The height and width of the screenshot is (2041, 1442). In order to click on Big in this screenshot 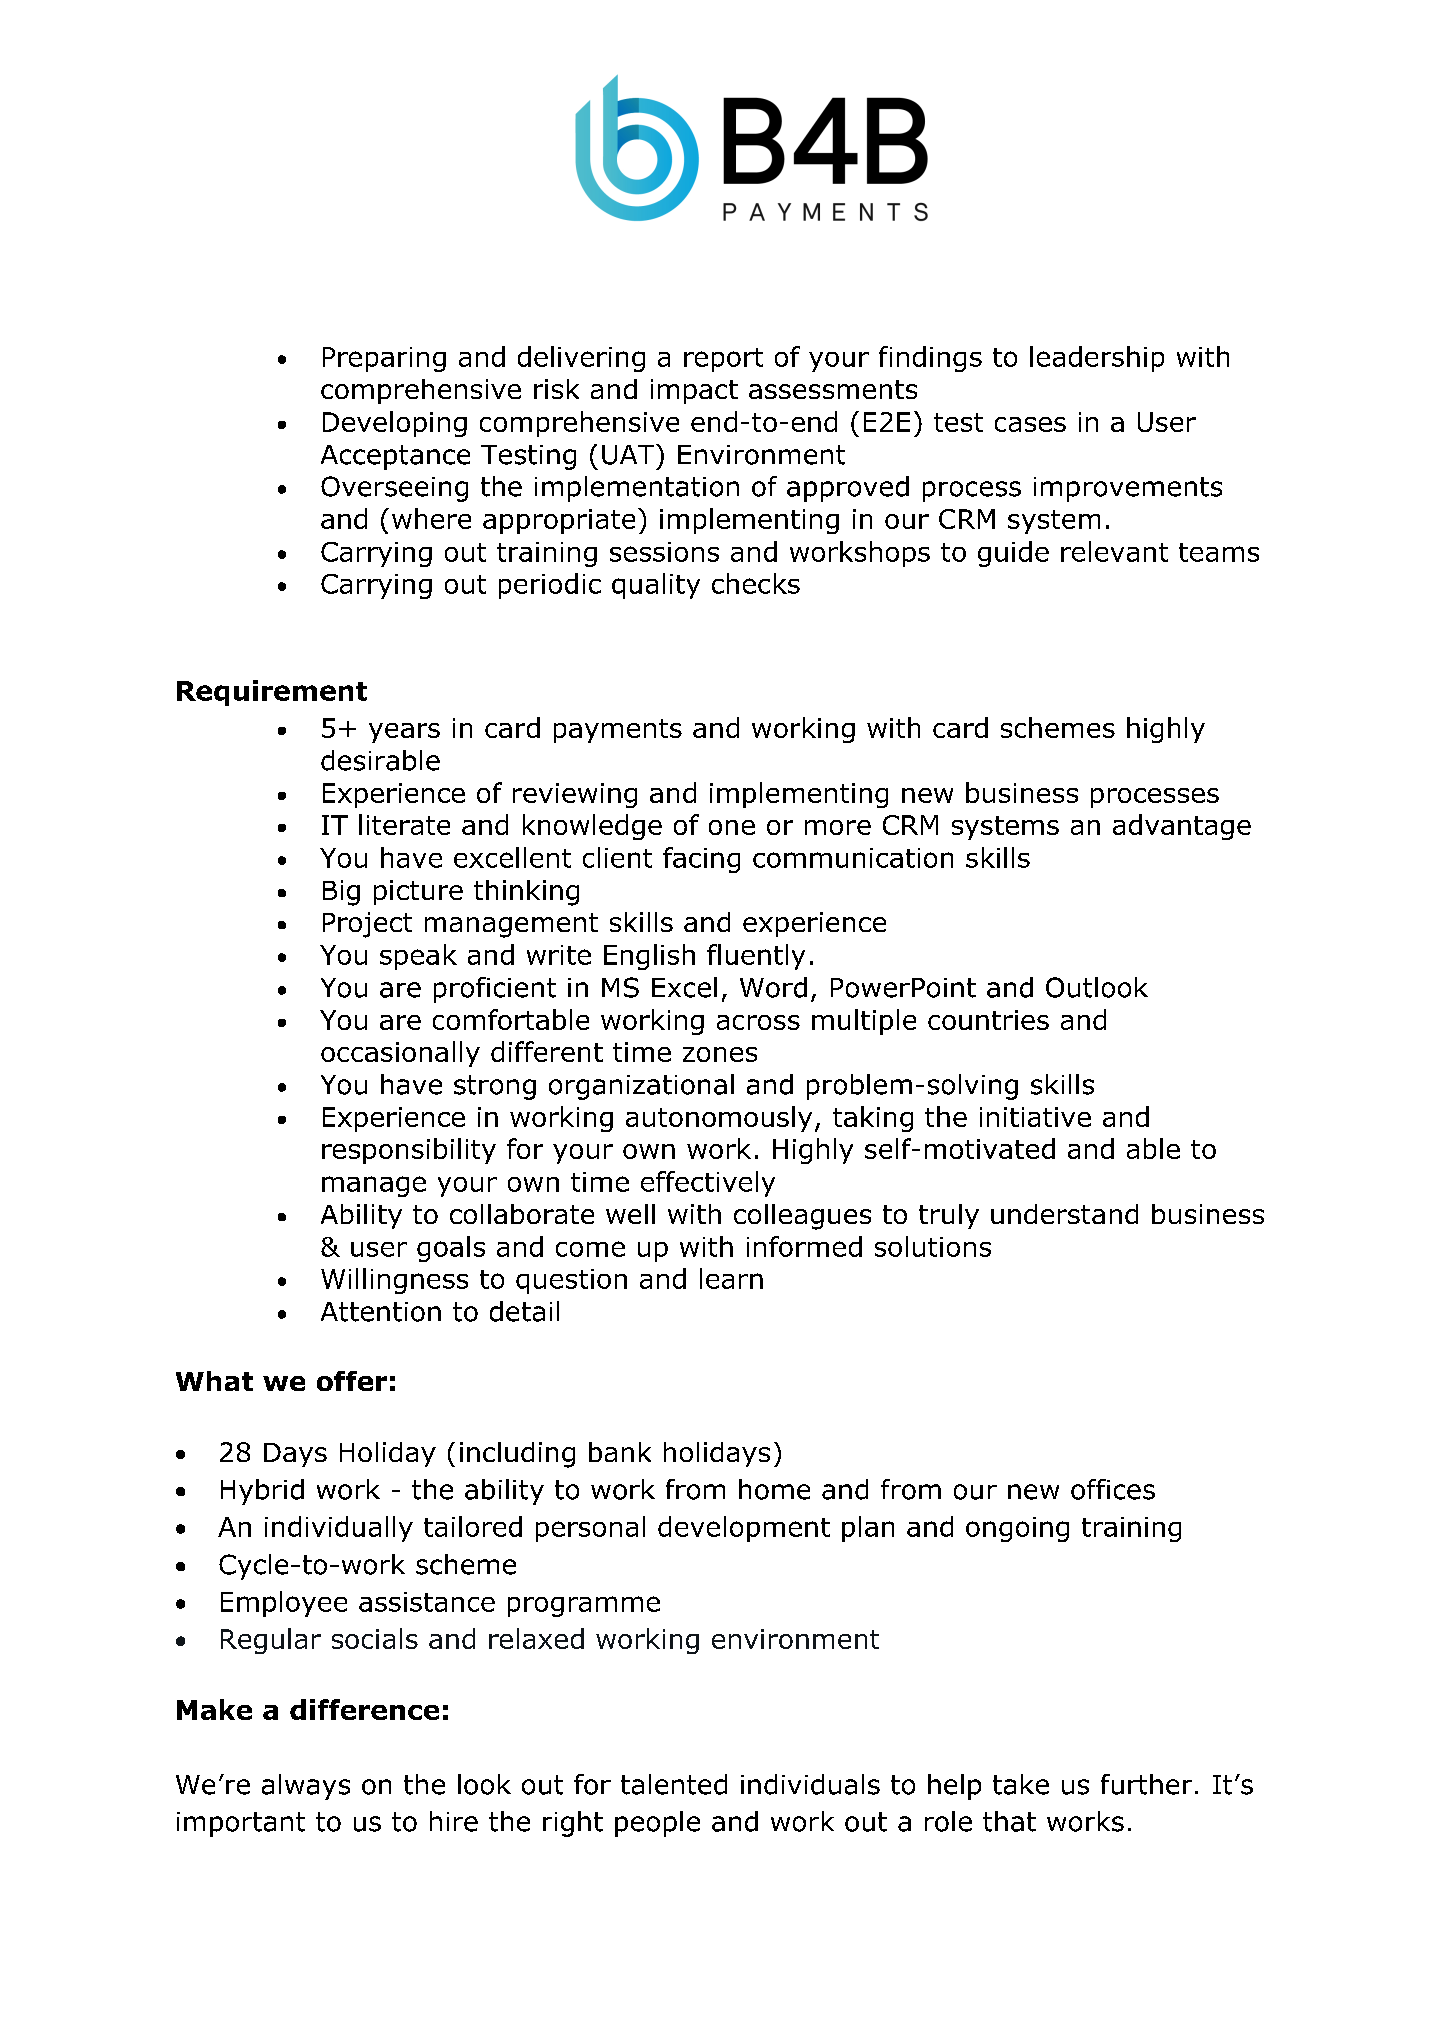, I will do `click(341, 893)`.
